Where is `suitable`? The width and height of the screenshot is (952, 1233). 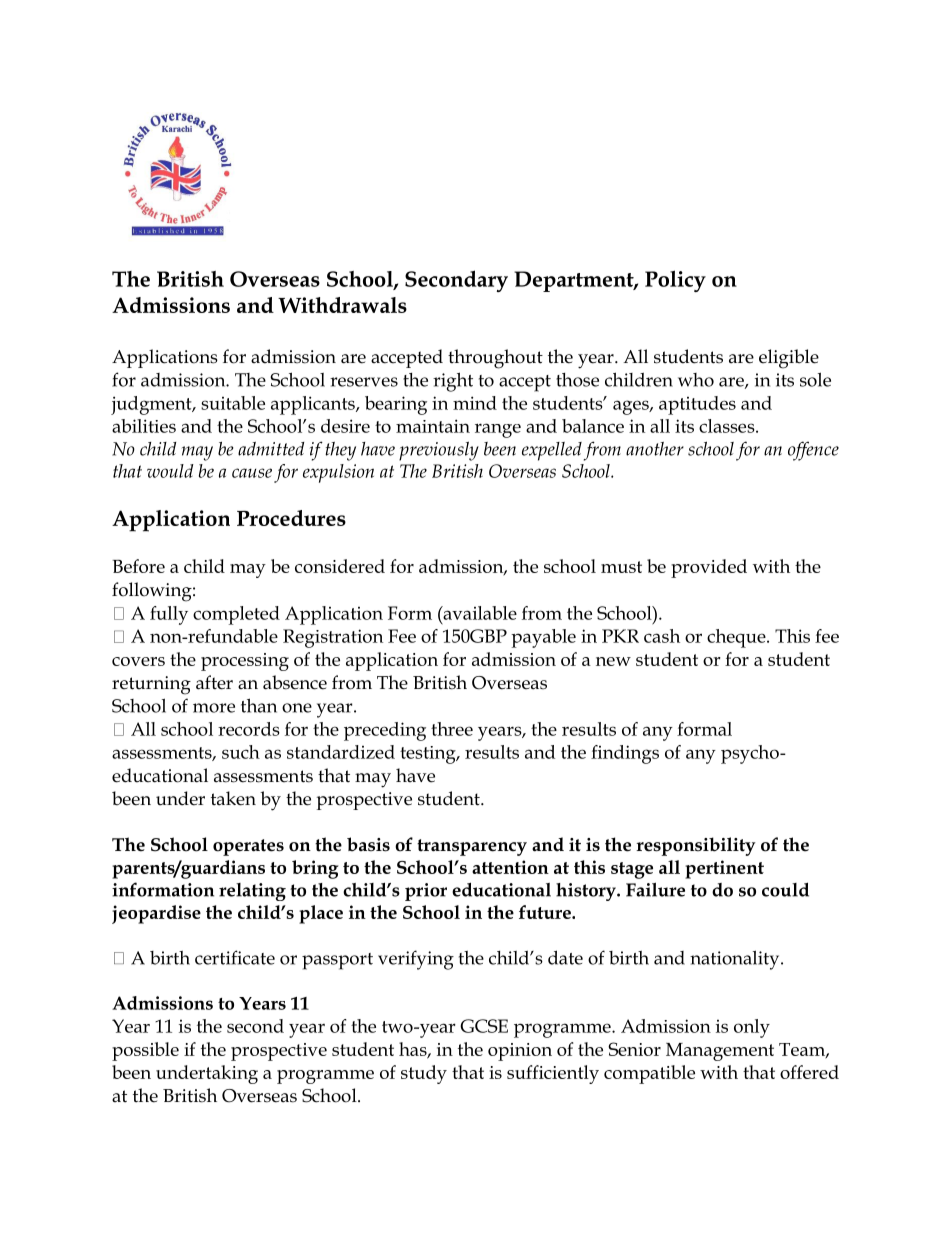
suitable is located at coordinates (233, 403).
